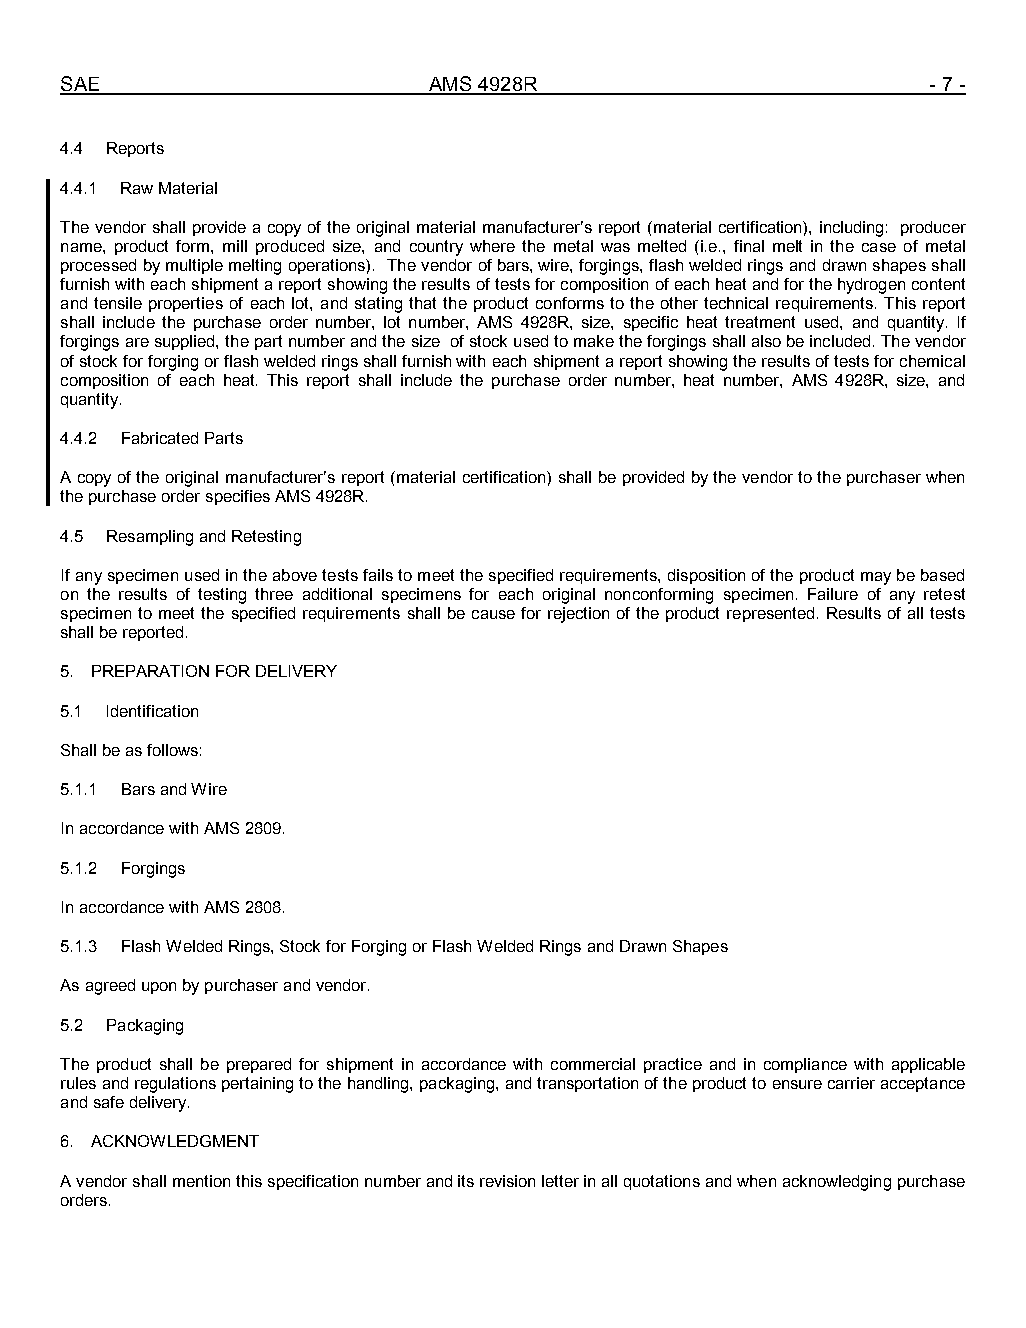  Describe the element at coordinates (150, 671) in the page. I see `PREPARATION` at that location.
